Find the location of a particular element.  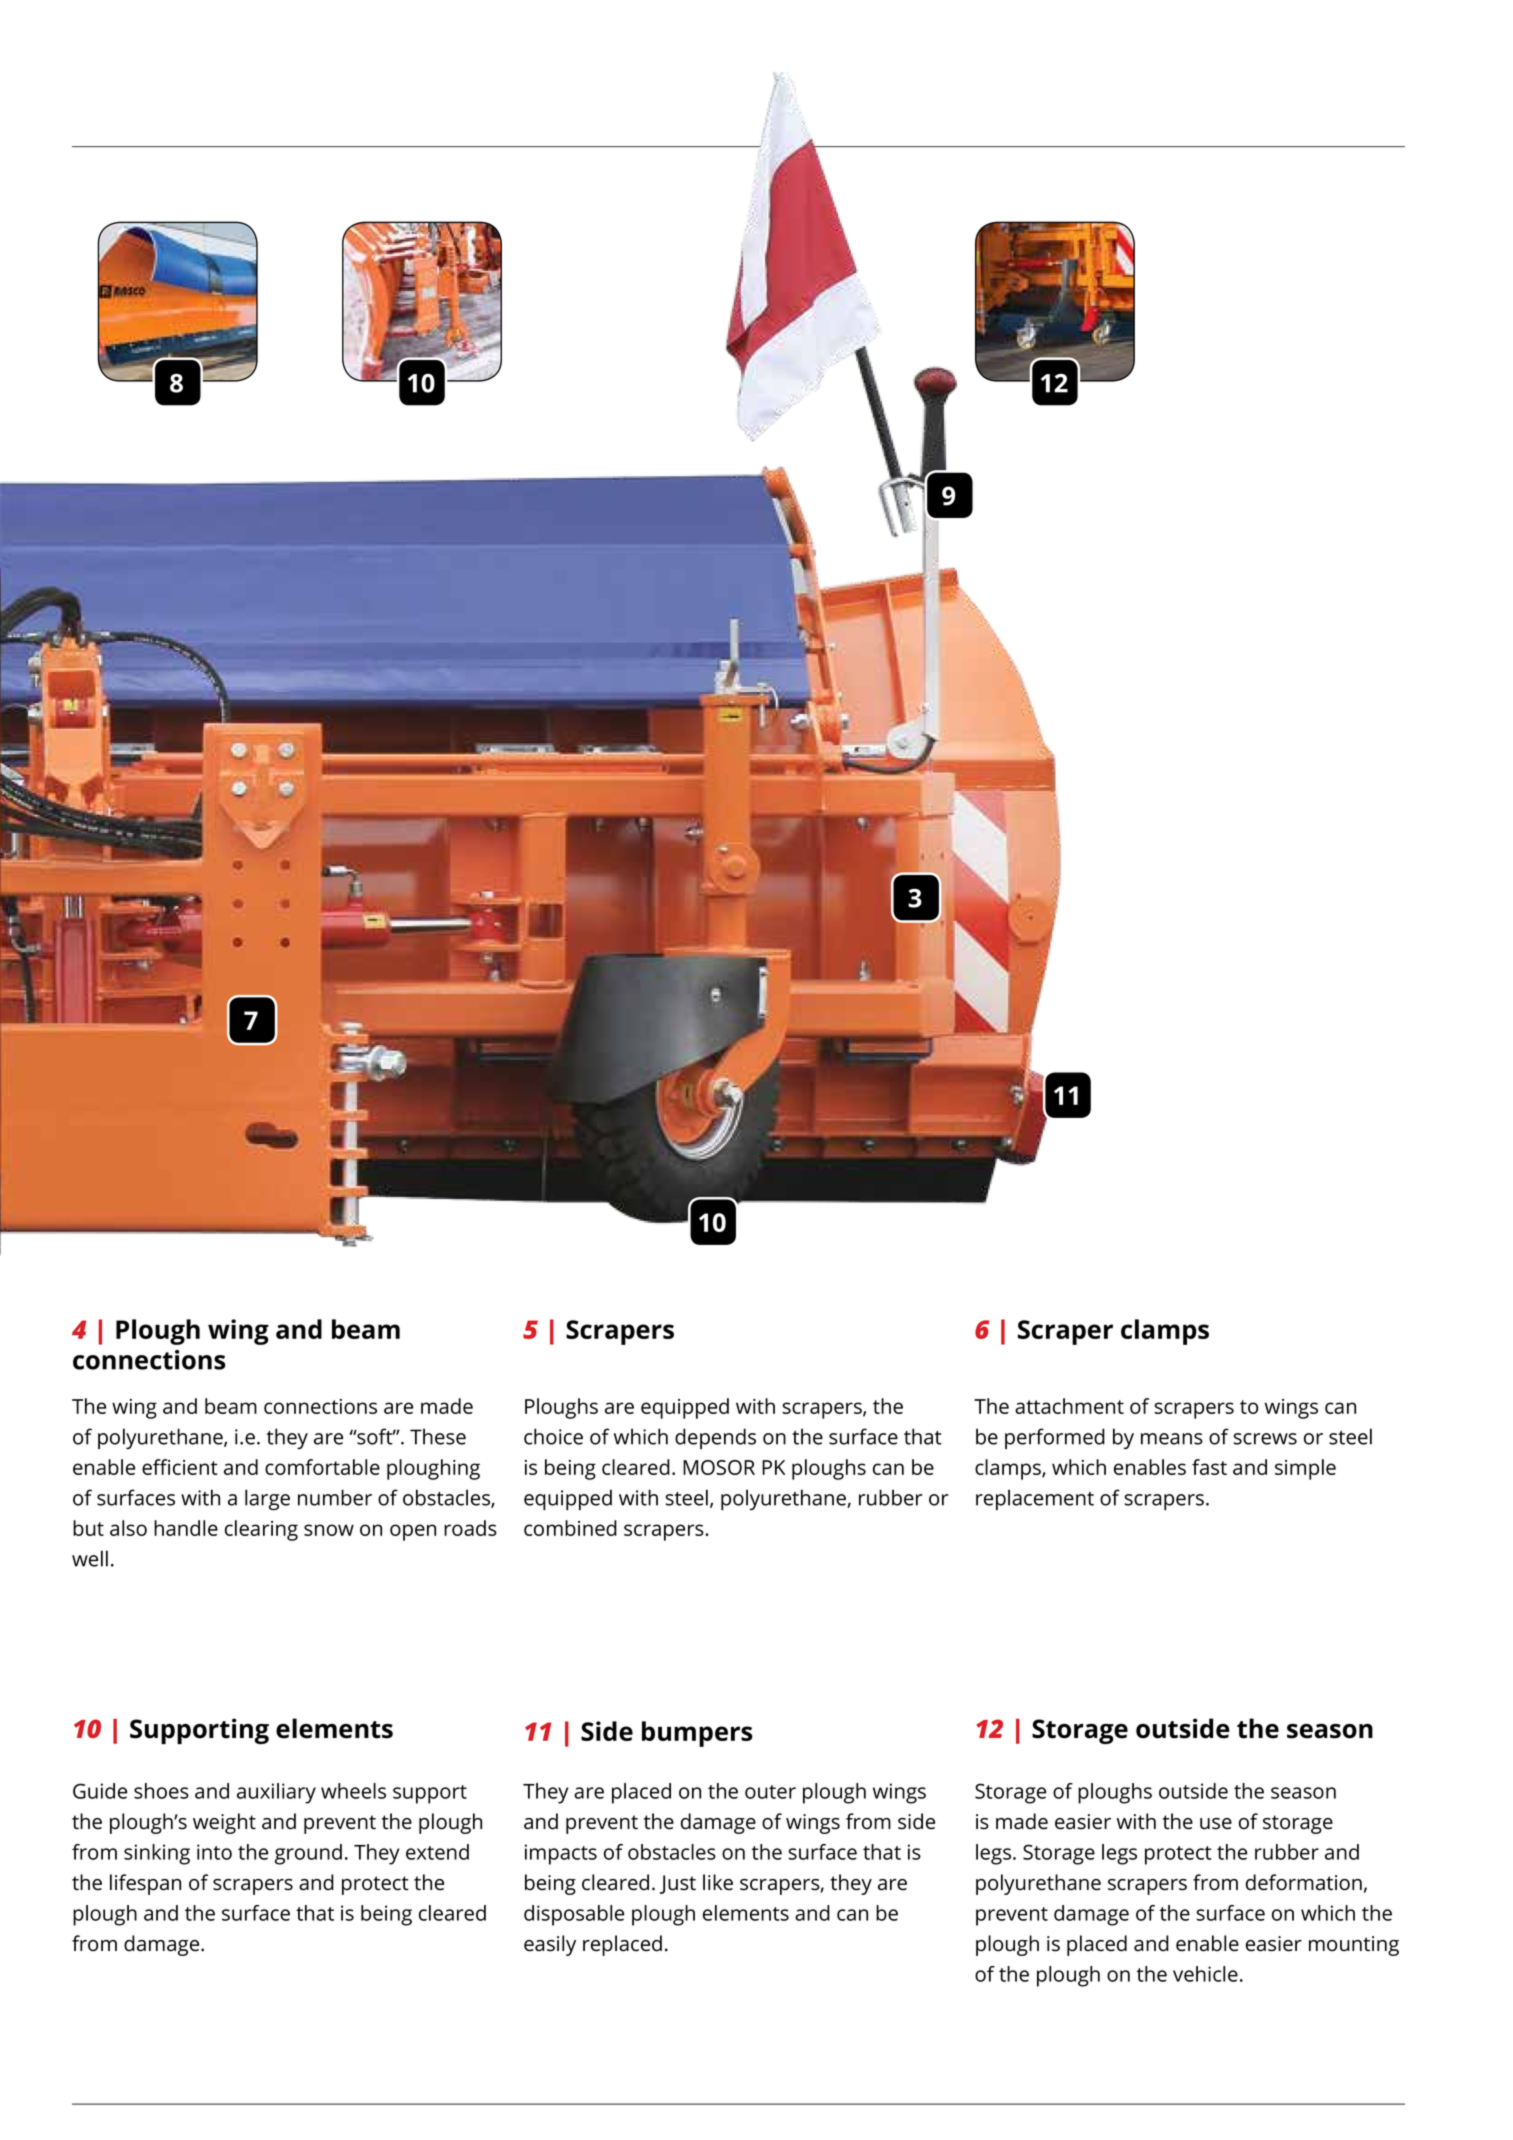

efficient is located at coordinates (180, 1467).
